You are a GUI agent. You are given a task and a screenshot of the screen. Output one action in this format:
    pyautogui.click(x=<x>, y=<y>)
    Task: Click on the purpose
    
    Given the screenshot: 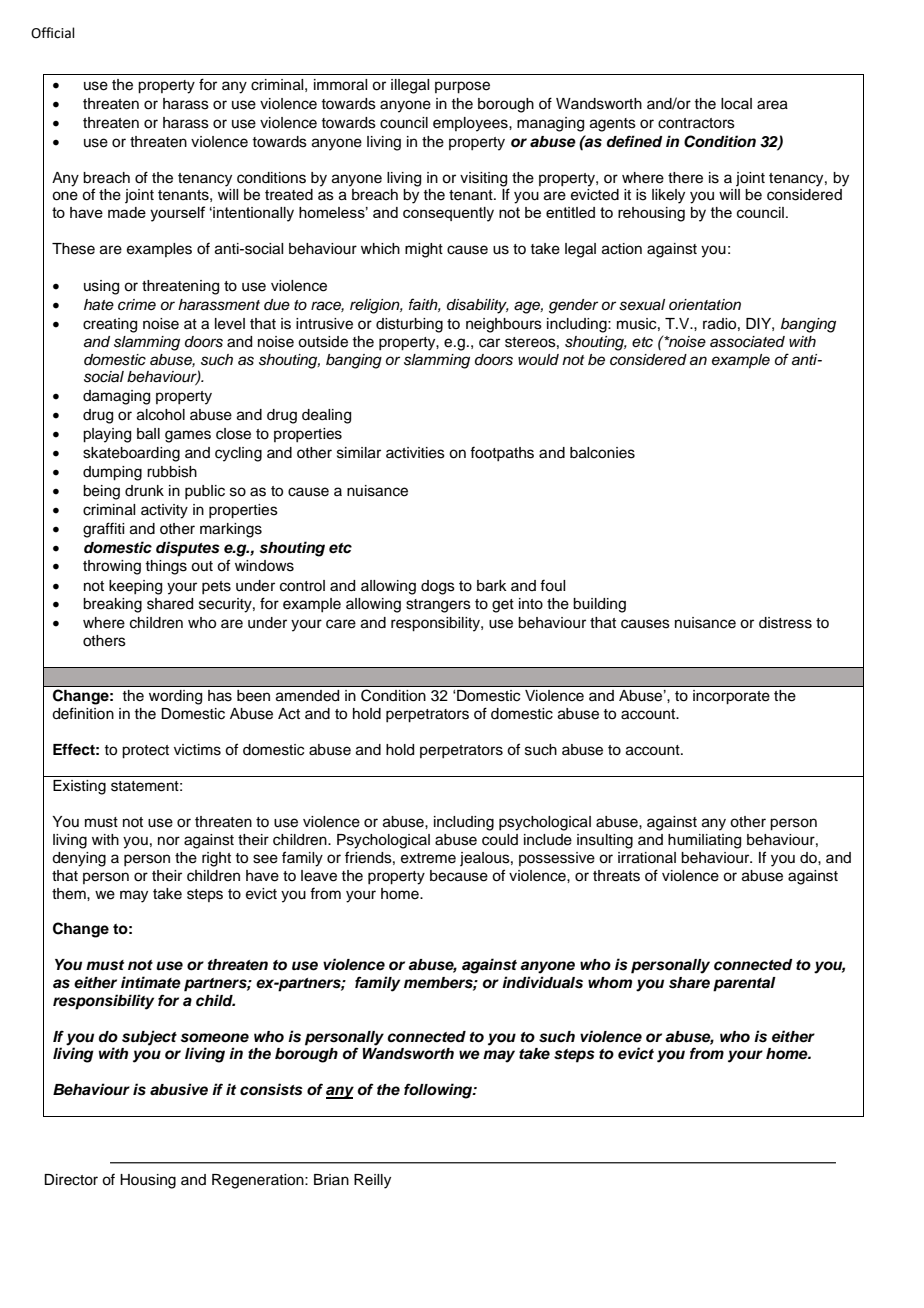 What is the action you would take?
    pyautogui.click(x=462, y=87)
